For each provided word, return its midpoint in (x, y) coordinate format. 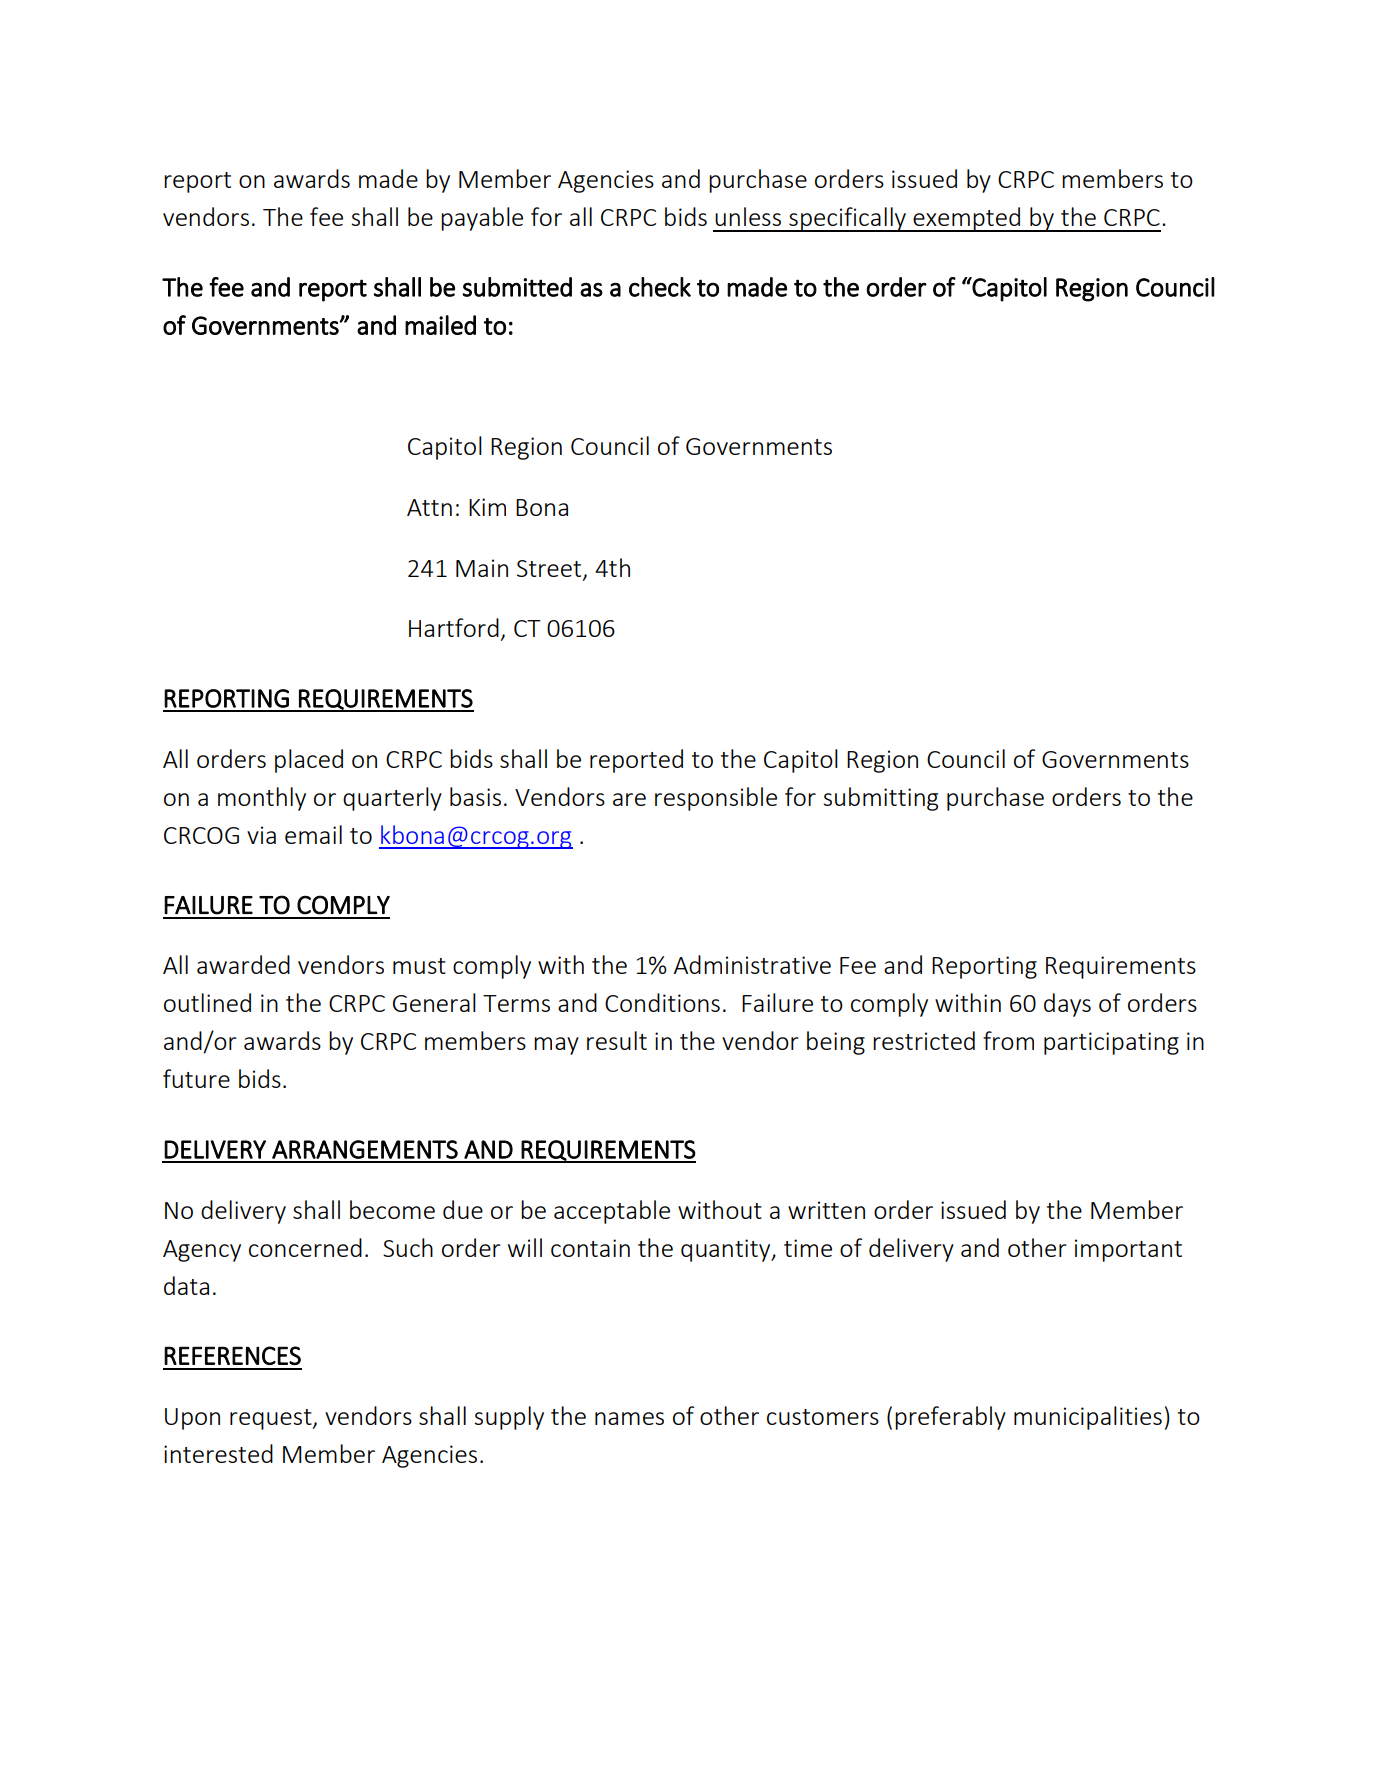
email (313, 834)
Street (550, 570)
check (660, 287)
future (196, 1078)
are (629, 799)
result (617, 1040)
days (1067, 1005)
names (629, 1418)
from (1008, 1040)
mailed (440, 325)
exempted (967, 219)
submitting (880, 799)
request (272, 1419)
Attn (429, 507)
